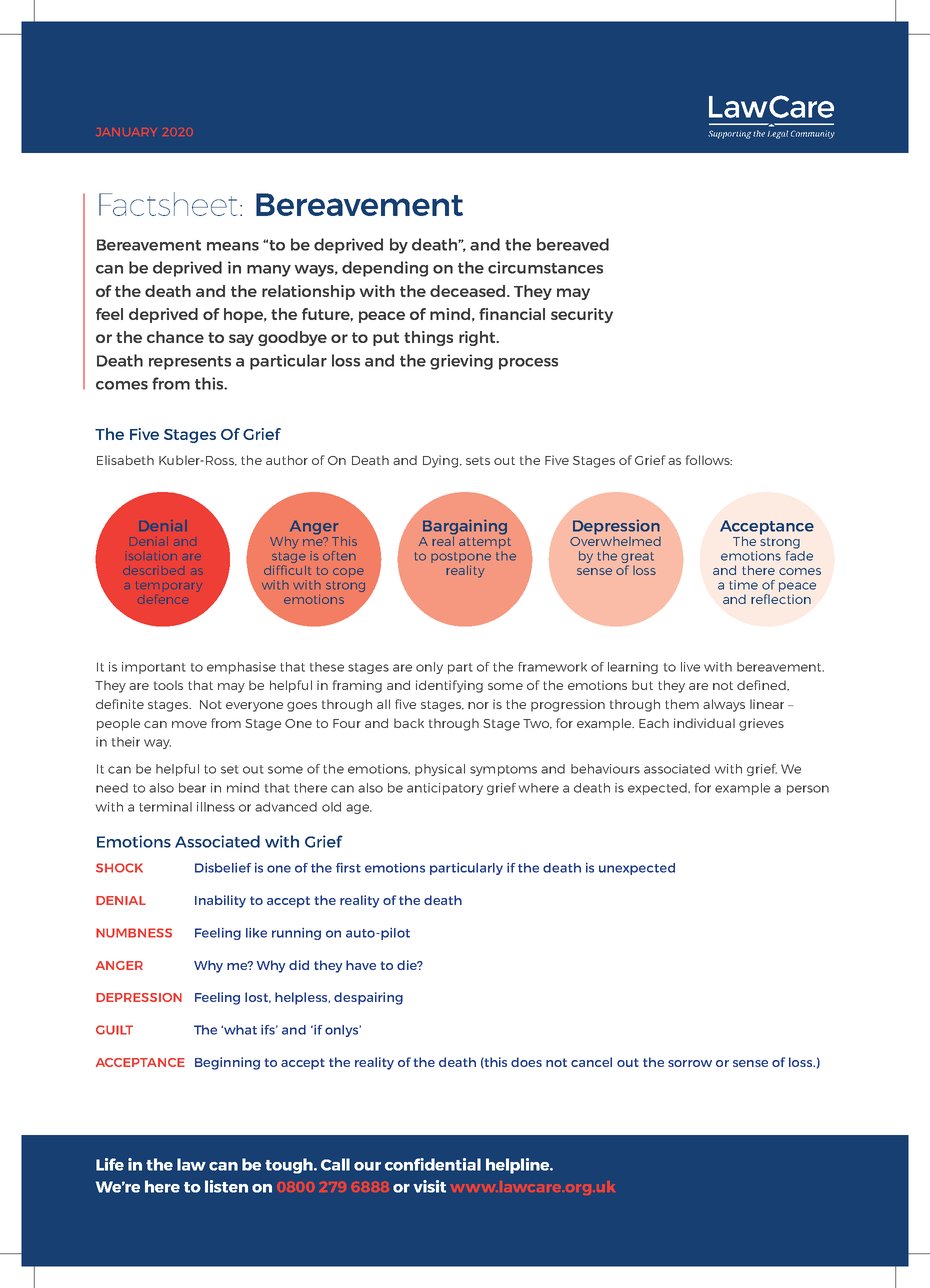 This document has width=930, height=1288. What do you see at coordinates (408, 965) in the document?
I see `die` at bounding box center [408, 965].
